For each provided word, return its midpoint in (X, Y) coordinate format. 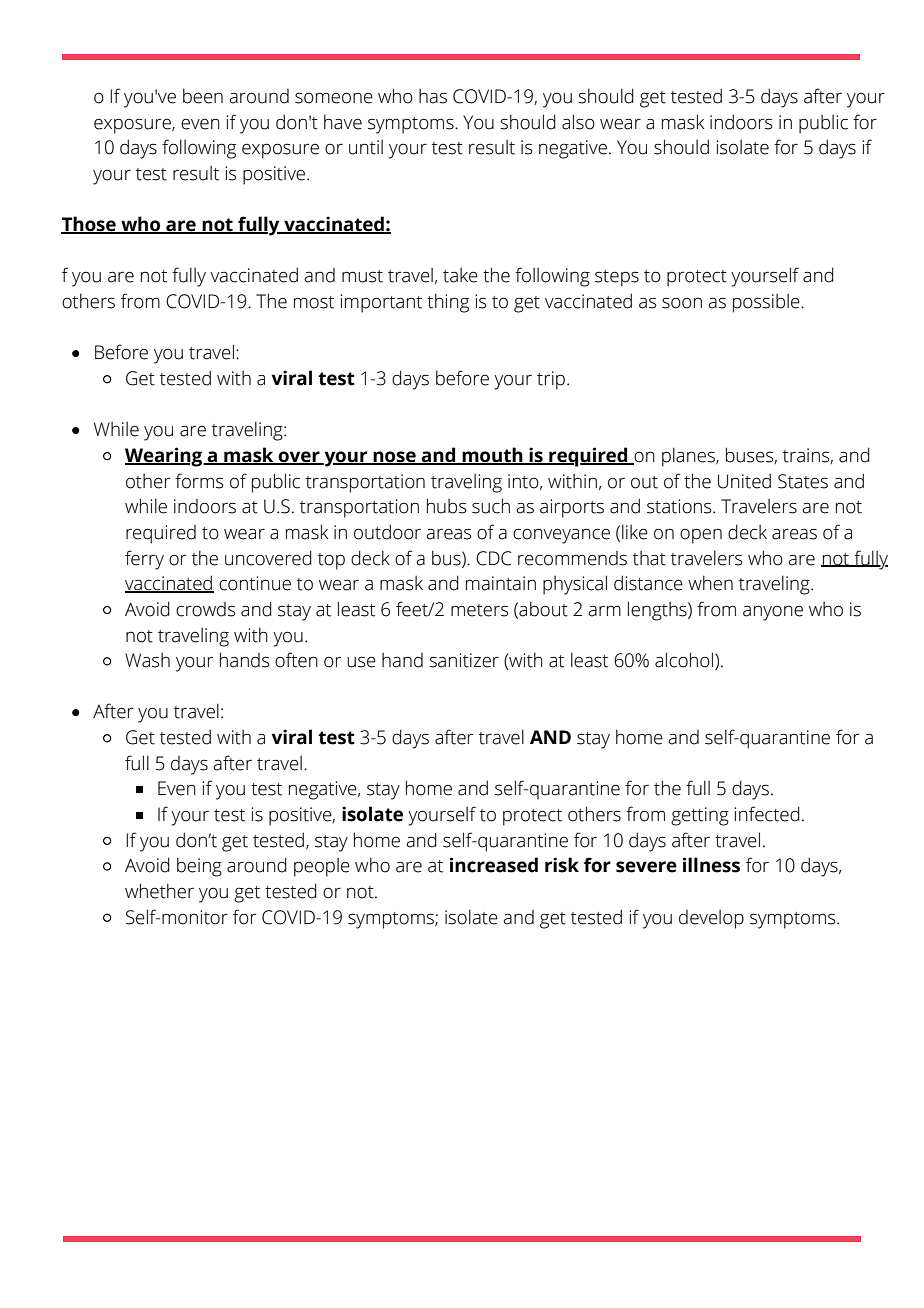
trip (551, 380)
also (578, 122)
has (433, 96)
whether (159, 891)
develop (711, 919)
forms (199, 481)
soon (682, 303)
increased (494, 865)
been (203, 96)
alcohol (685, 661)
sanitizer (464, 660)
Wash (147, 660)
